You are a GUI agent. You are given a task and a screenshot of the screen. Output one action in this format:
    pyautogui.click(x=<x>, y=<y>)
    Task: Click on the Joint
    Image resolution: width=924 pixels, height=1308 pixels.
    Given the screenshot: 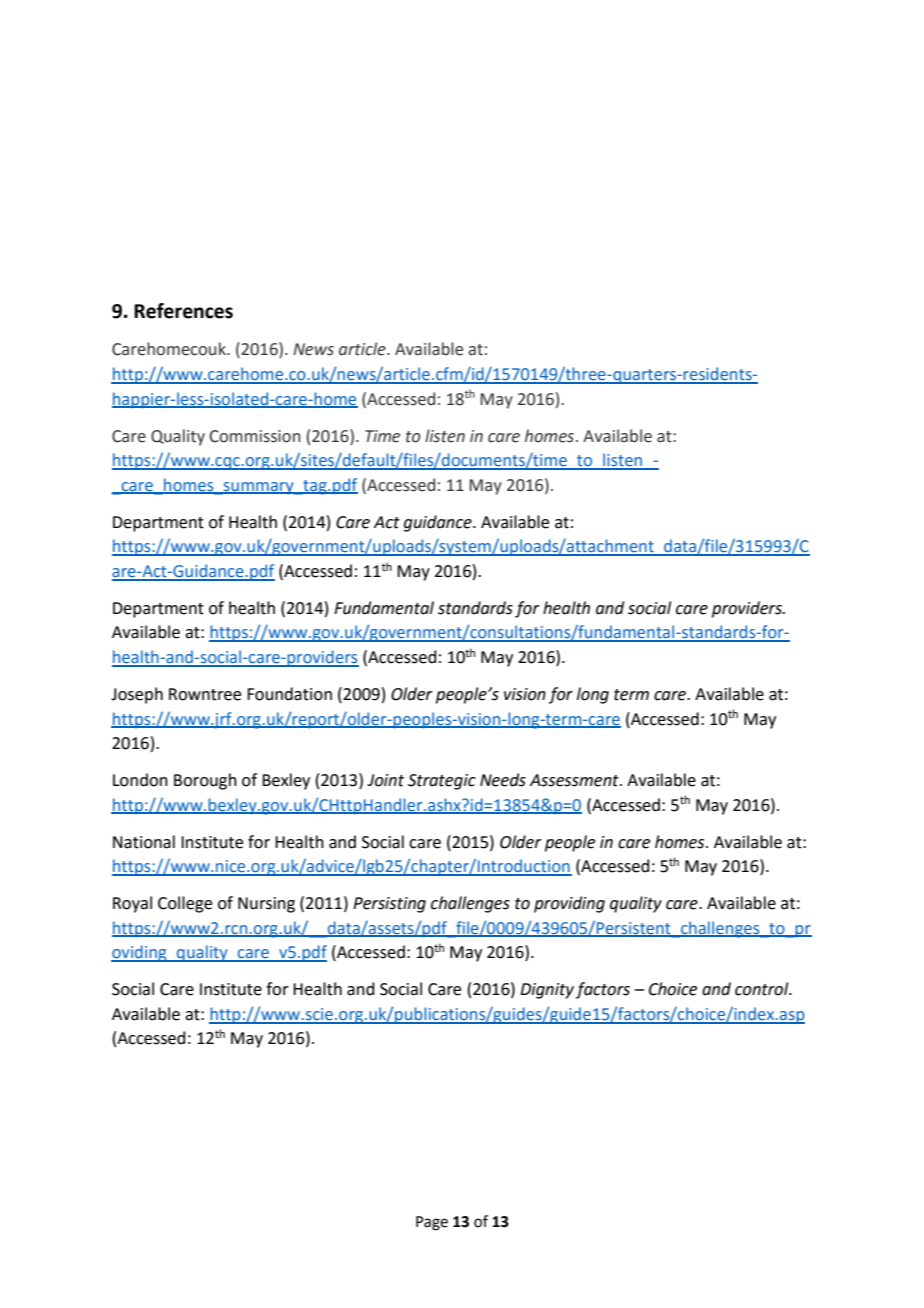 What is the action you would take?
    pyautogui.click(x=385, y=780)
